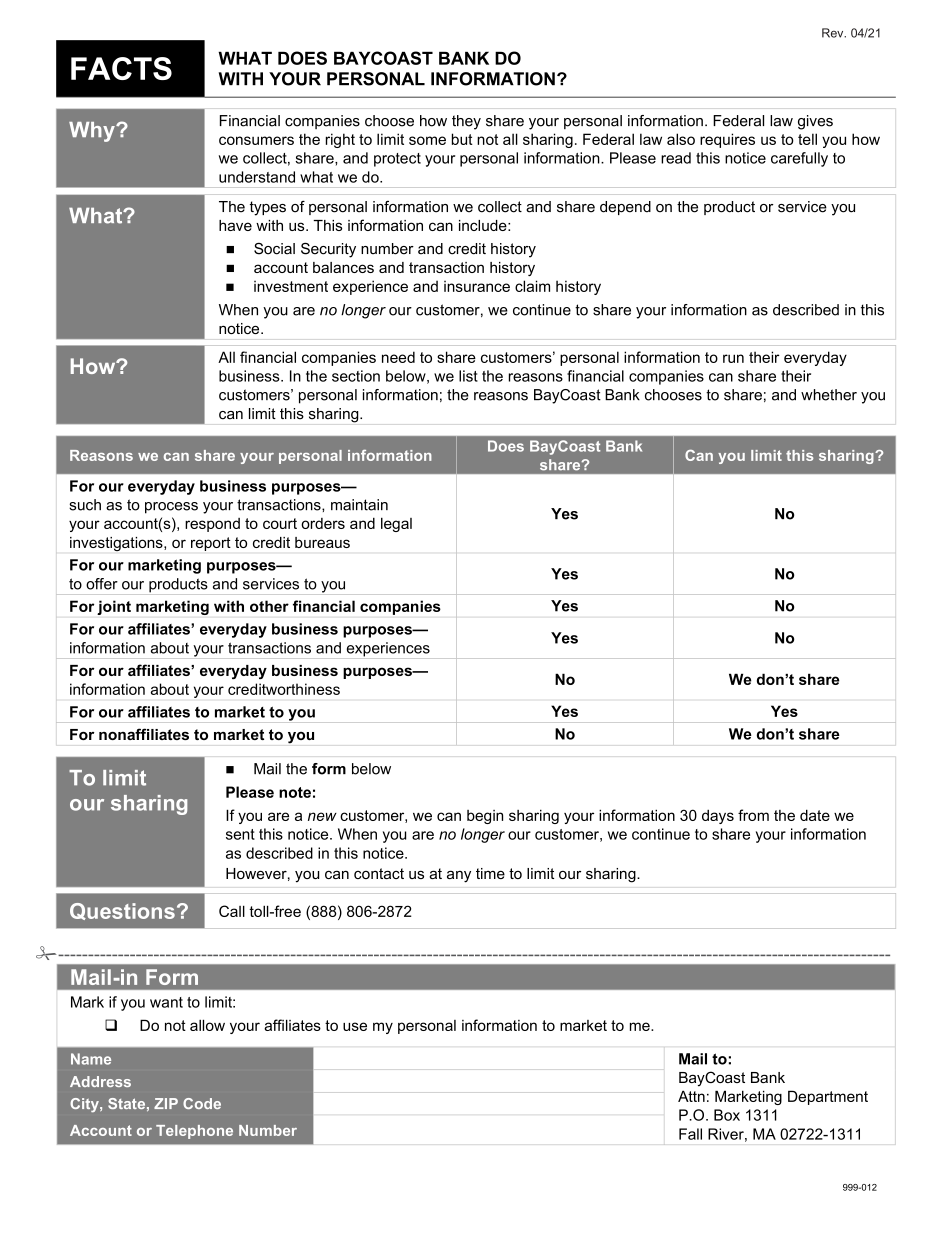  I want to click on run, so click(733, 358).
